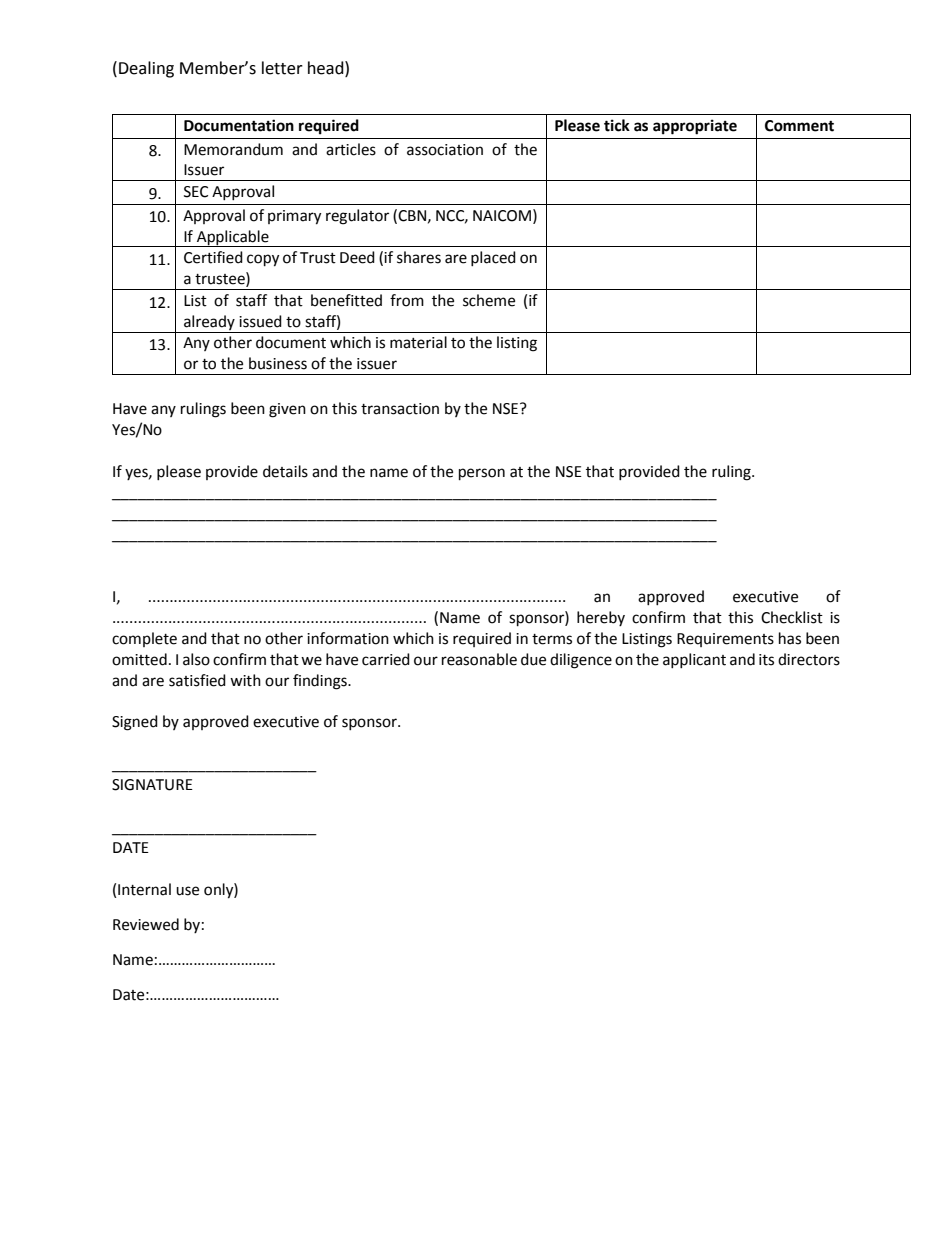 The height and width of the screenshot is (1233, 952). Describe the element at coordinates (282, 68) in the screenshot. I see `letter` at that location.
